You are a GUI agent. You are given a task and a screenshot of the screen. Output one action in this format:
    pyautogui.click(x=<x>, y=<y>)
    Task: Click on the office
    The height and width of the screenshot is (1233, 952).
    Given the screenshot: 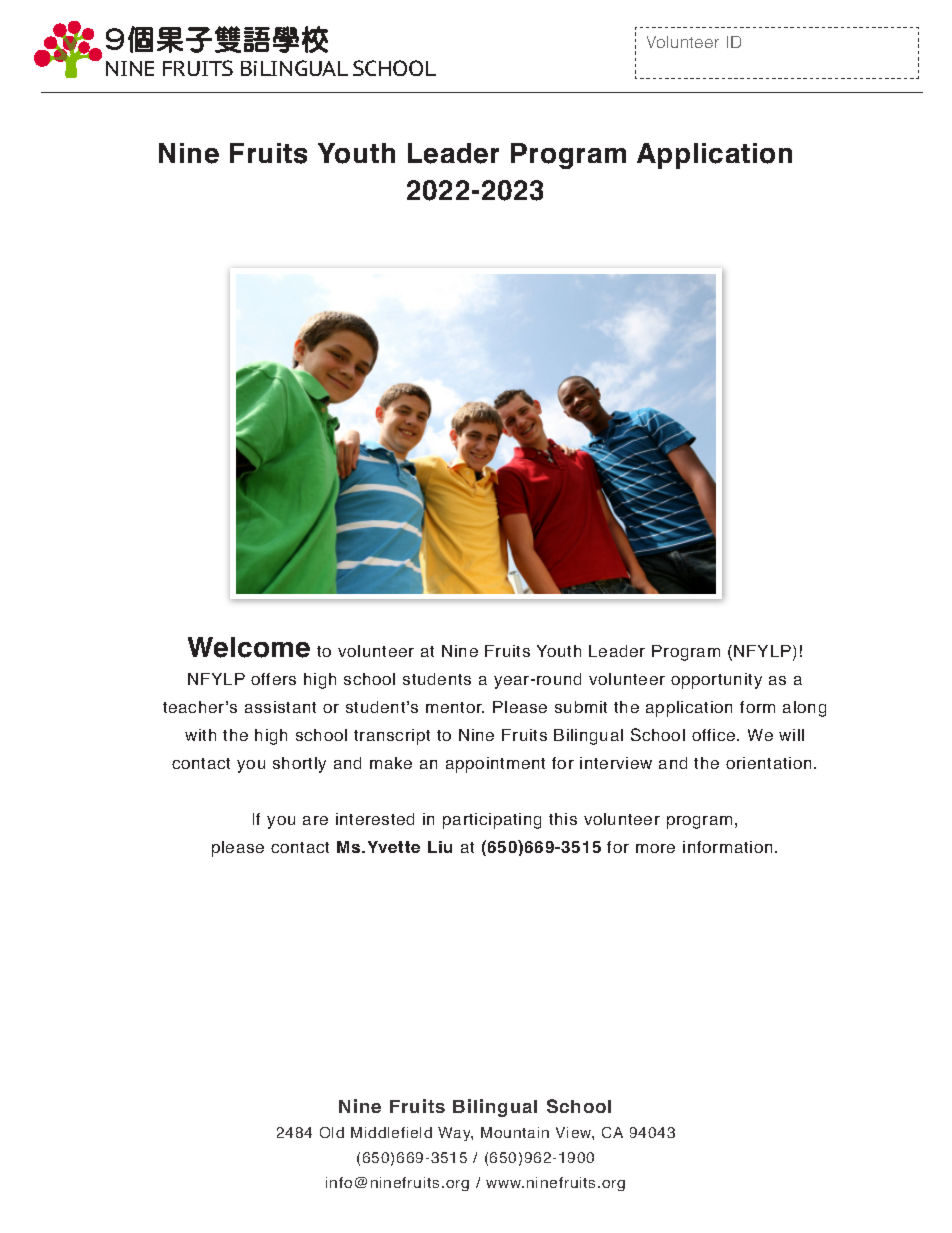 What is the action you would take?
    pyautogui.click(x=715, y=735)
